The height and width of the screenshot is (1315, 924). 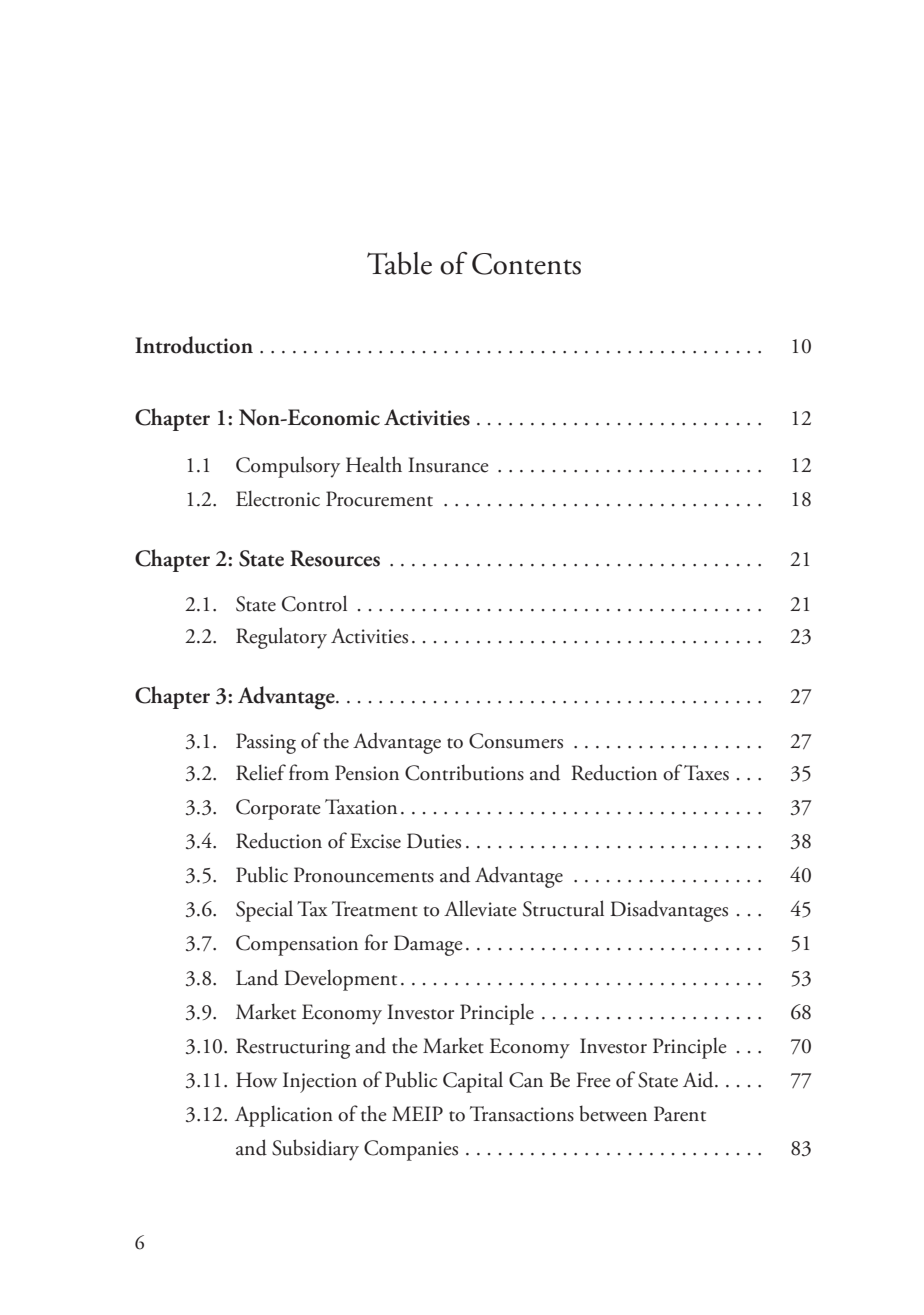 What do you see at coordinates (706, 773) in the screenshot?
I see `Taxes` at bounding box center [706, 773].
